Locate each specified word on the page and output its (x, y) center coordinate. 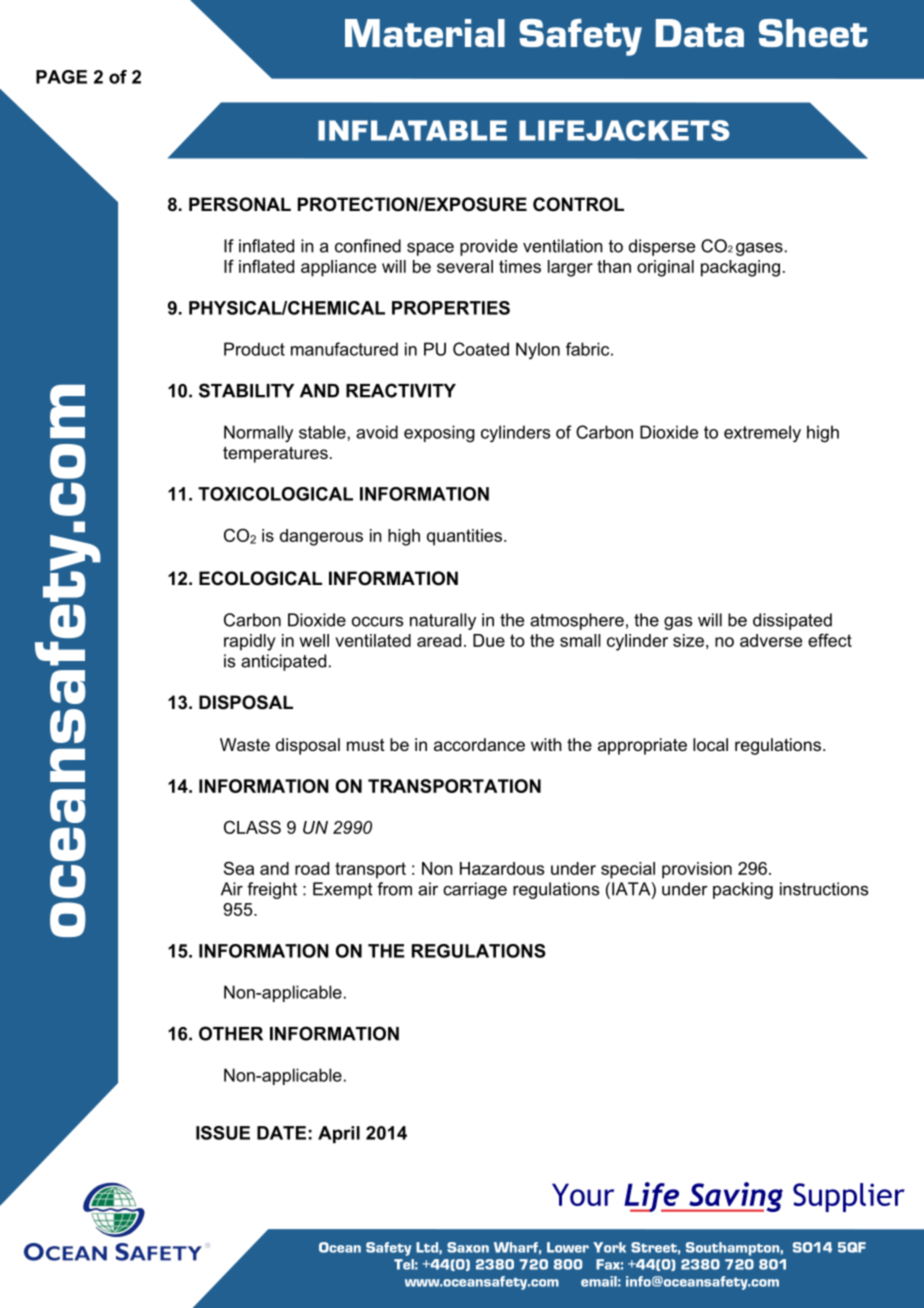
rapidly (250, 642)
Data (700, 33)
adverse (771, 640)
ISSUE (223, 1133)
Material (425, 33)
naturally (443, 621)
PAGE (61, 77)
